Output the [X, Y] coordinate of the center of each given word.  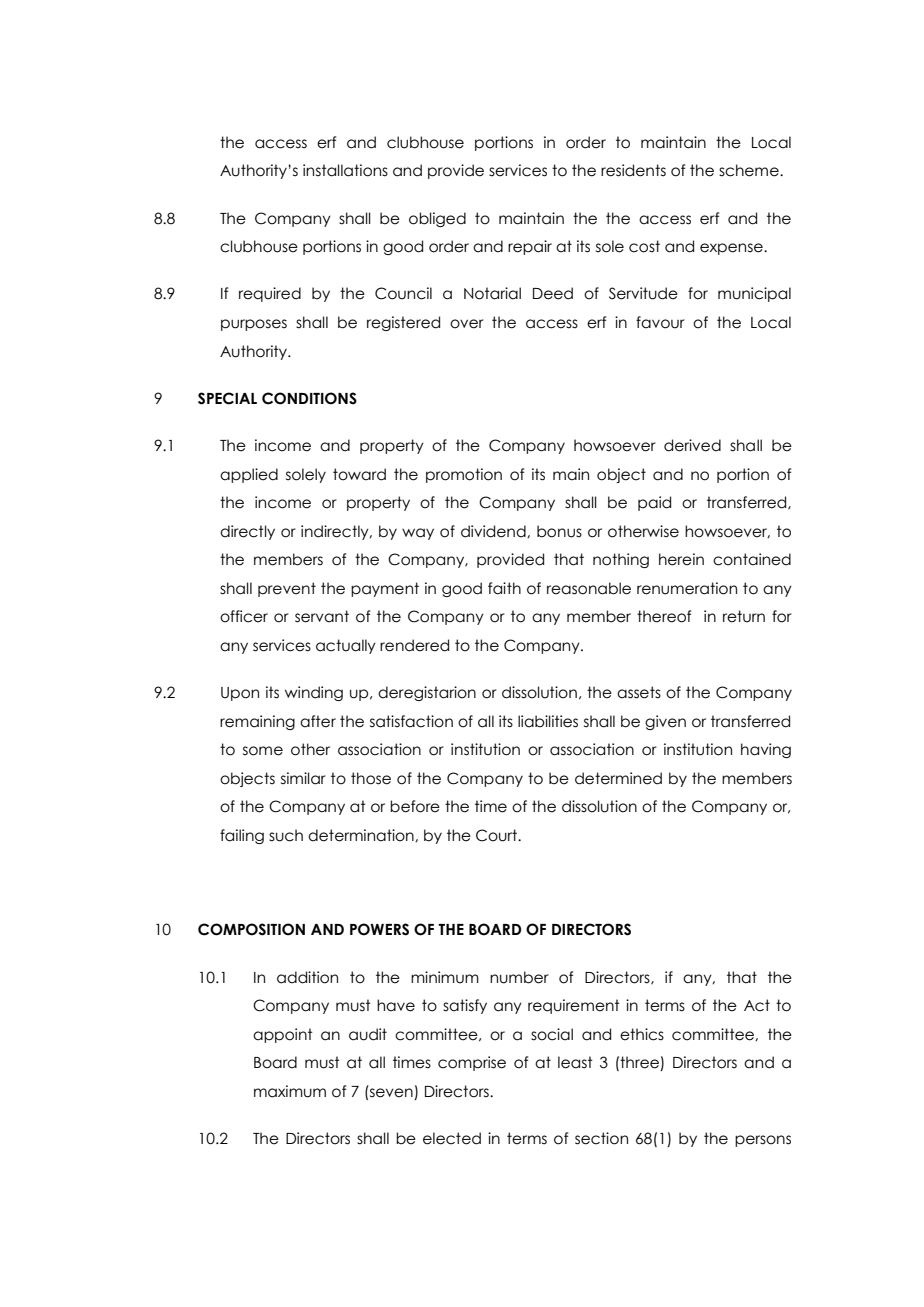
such [286, 835]
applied [249, 475]
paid [654, 503]
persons [763, 1141]
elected [452, 1138]
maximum [290, 1091]
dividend [494, 531]
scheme [750, 170]
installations [345, 170]
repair [530, 247]
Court [498, 835]
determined [618, 778]
